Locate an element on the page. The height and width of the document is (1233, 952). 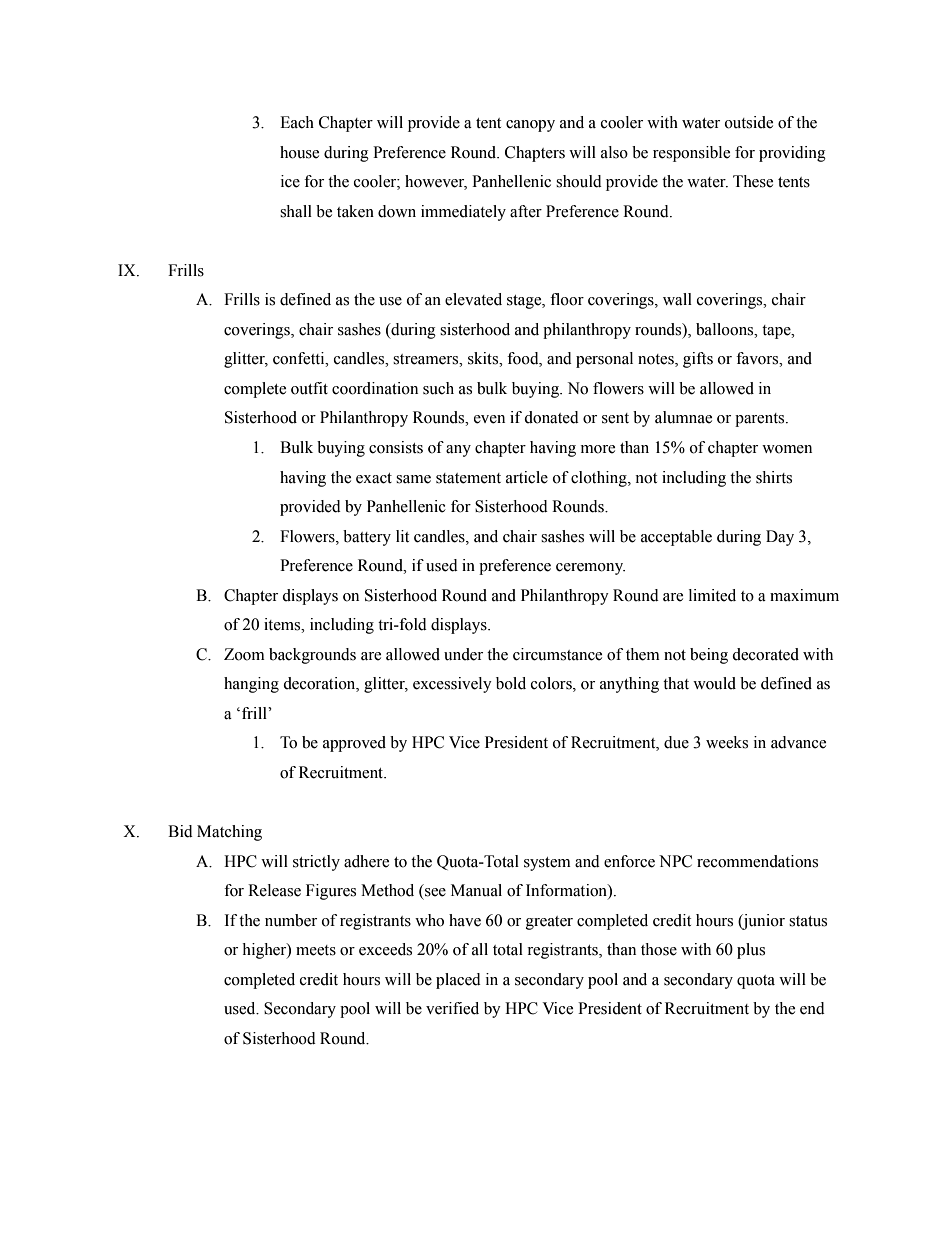
battery is located at coordinates (367, 538).
